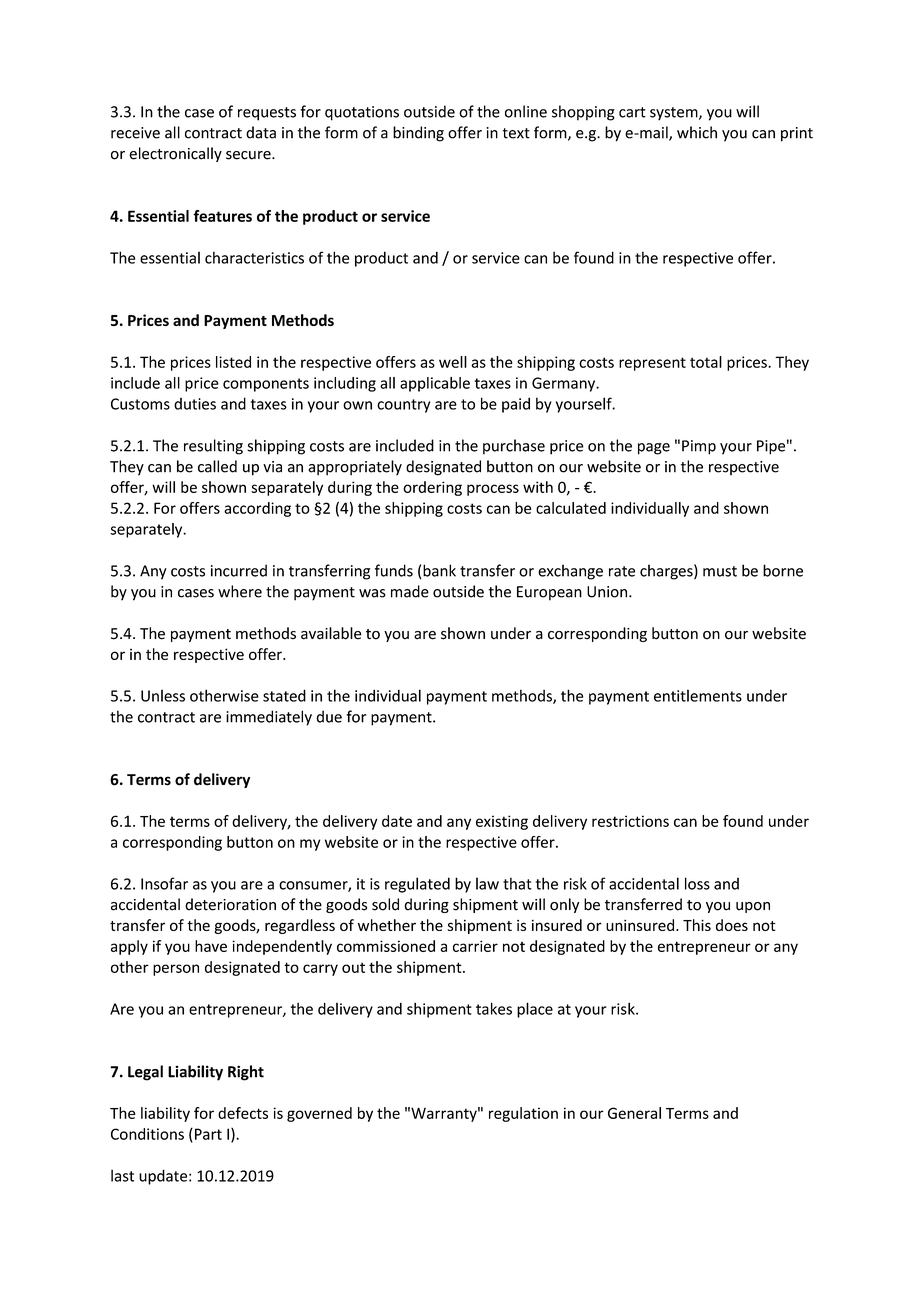 The image size is (924, 1308). I want to click on ordering, so click(432, 488).
